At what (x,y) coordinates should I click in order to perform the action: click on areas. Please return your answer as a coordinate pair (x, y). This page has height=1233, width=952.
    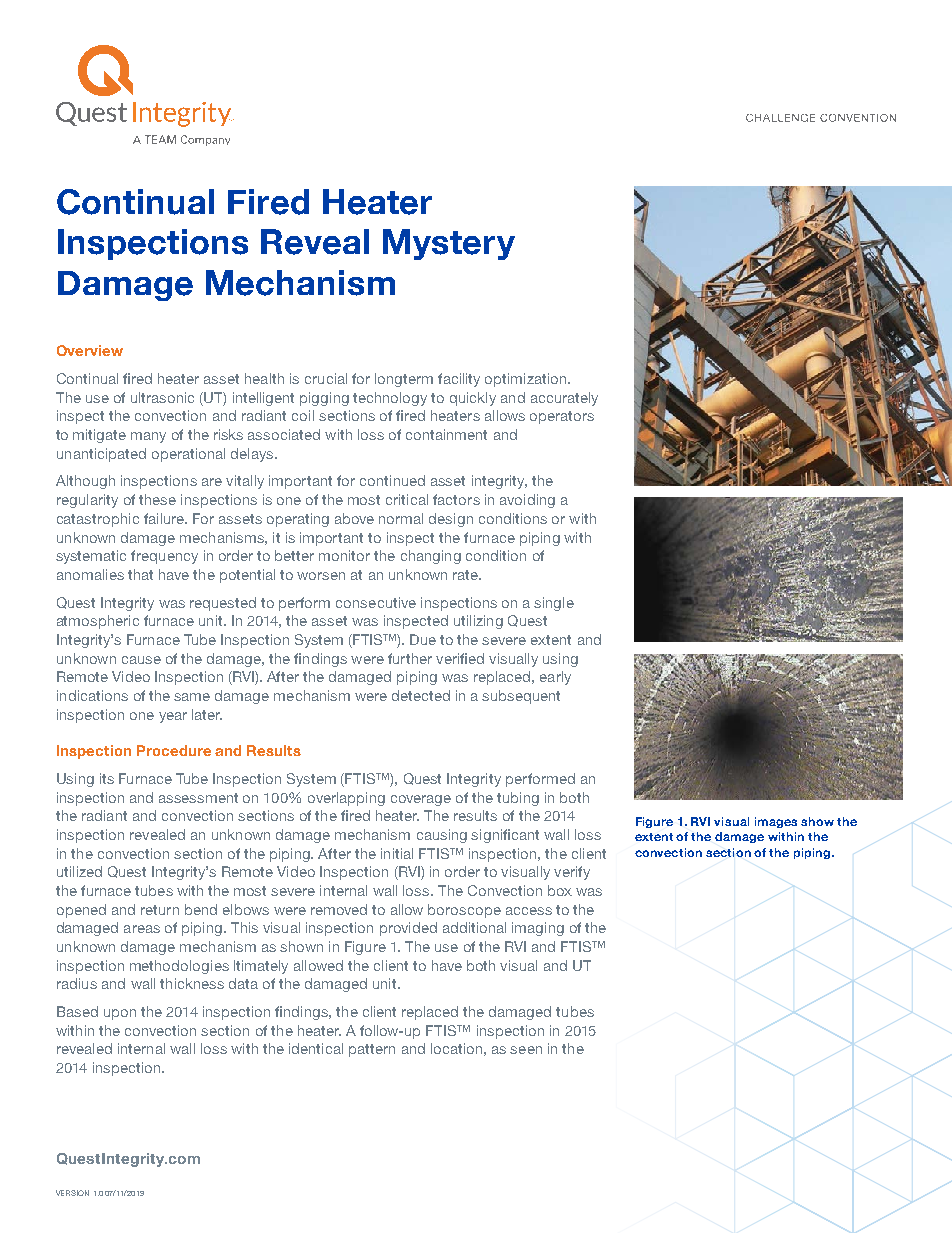
    Looking at the image, I should click on (142, 929).
